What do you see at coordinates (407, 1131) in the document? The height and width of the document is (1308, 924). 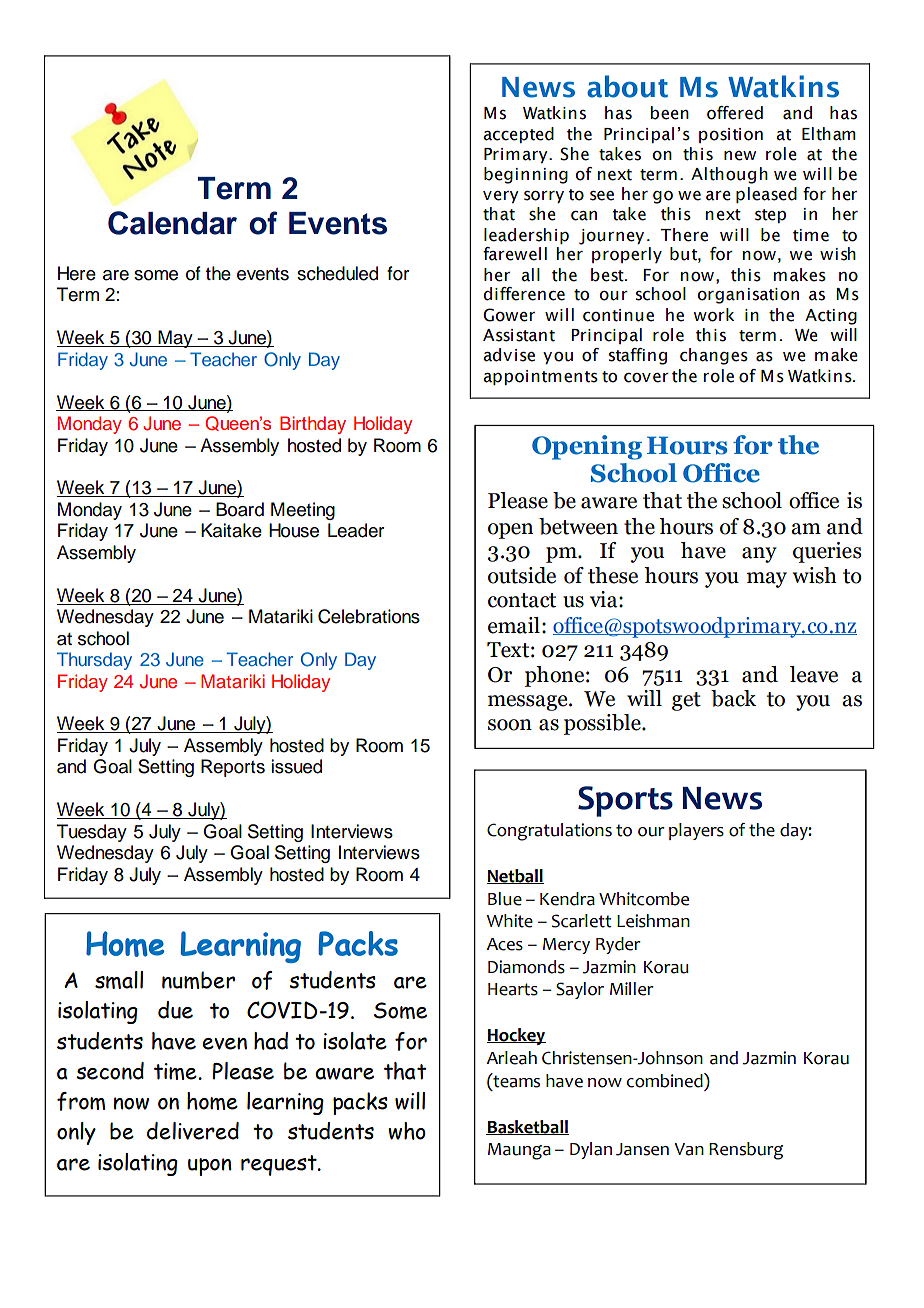 I see `who` at bounding box center [407, 1131].
